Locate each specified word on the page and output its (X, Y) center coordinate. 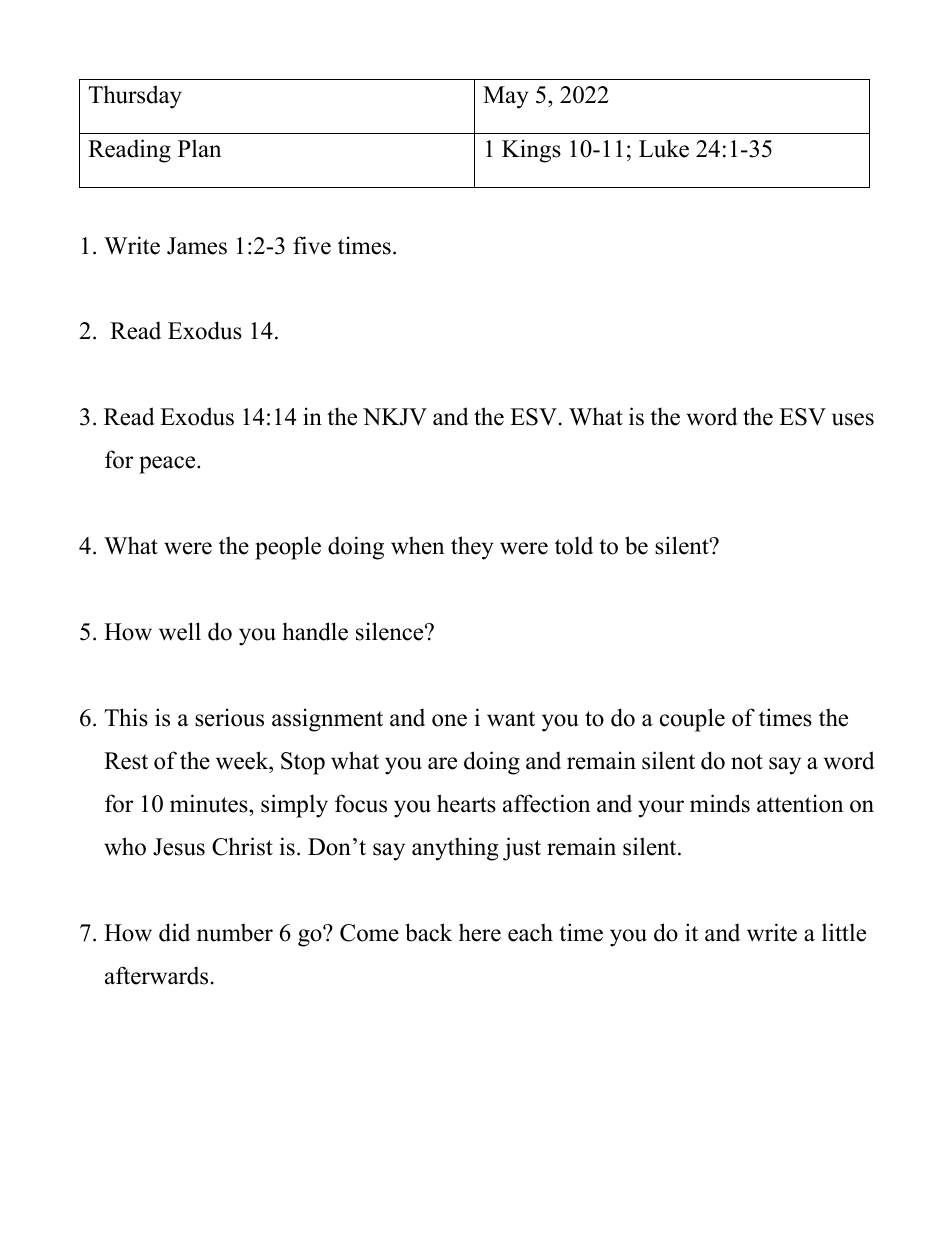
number (235, 932)
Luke (664, 148)
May (506, 97)
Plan (199, 148)
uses (853, 419)
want (511, 719)
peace (168, 465)
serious (229, 717)
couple (692, 720)
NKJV (395, 417)
